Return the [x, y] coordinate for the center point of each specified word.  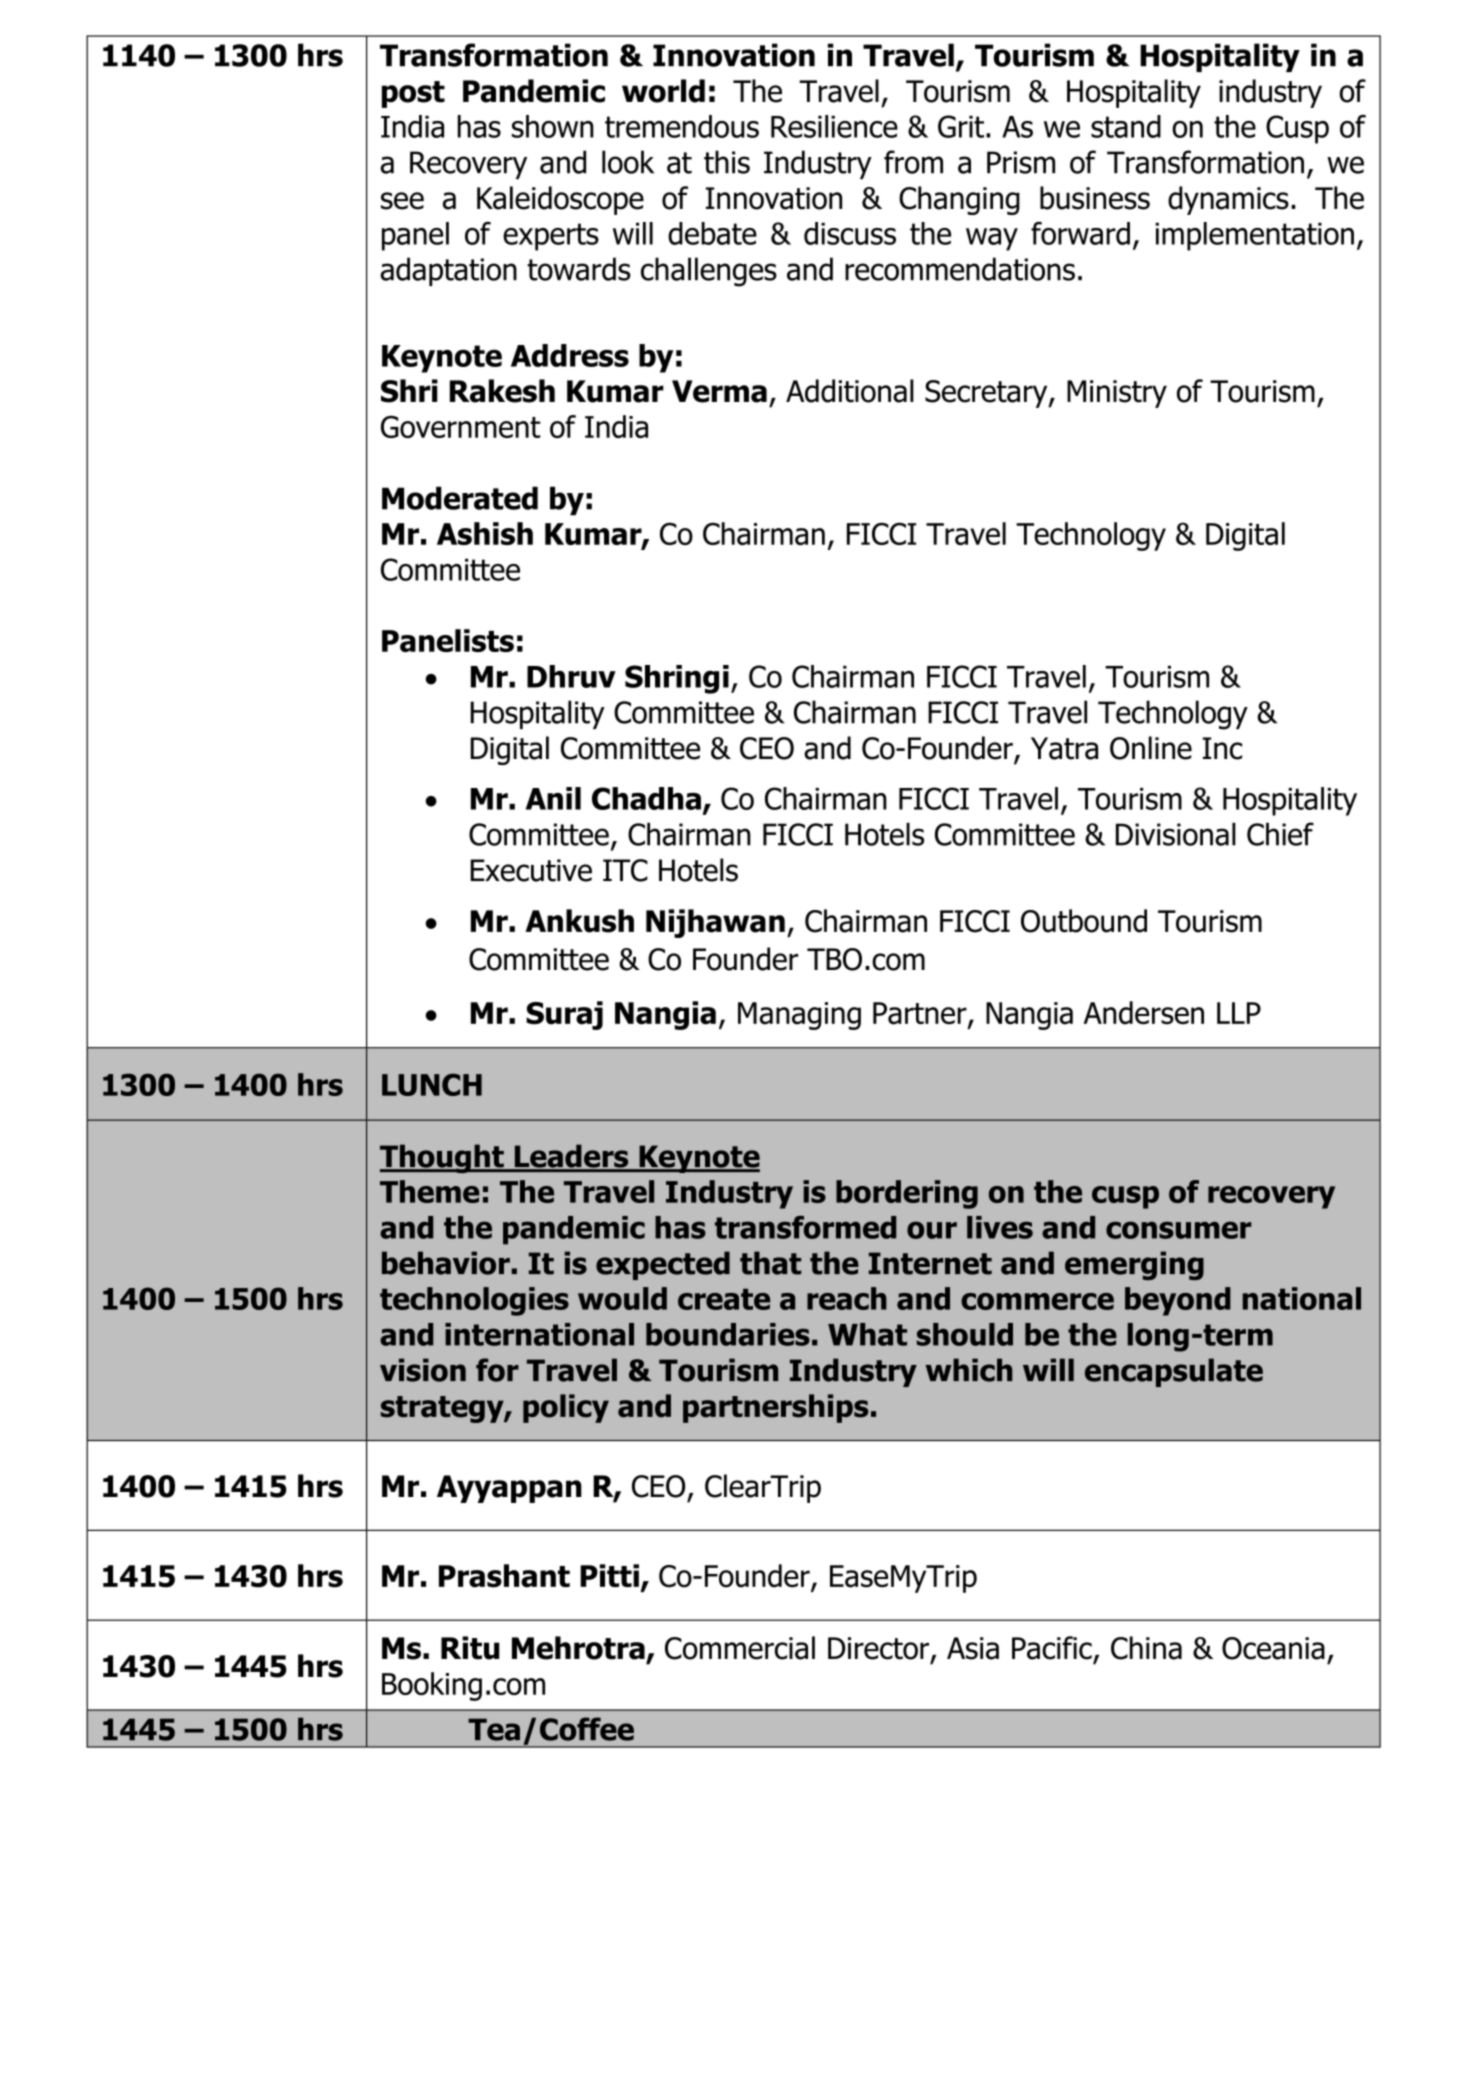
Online [1151, 748]
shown [553, 126]
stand [1126, 126]
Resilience [834, 126]
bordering [907, 1194]
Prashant [504, 1576]
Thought [443, 1158]
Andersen [1144, 1013]
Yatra [1064, 748]
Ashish [485, 533]
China [1146, 1648]
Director [880, 1649]
